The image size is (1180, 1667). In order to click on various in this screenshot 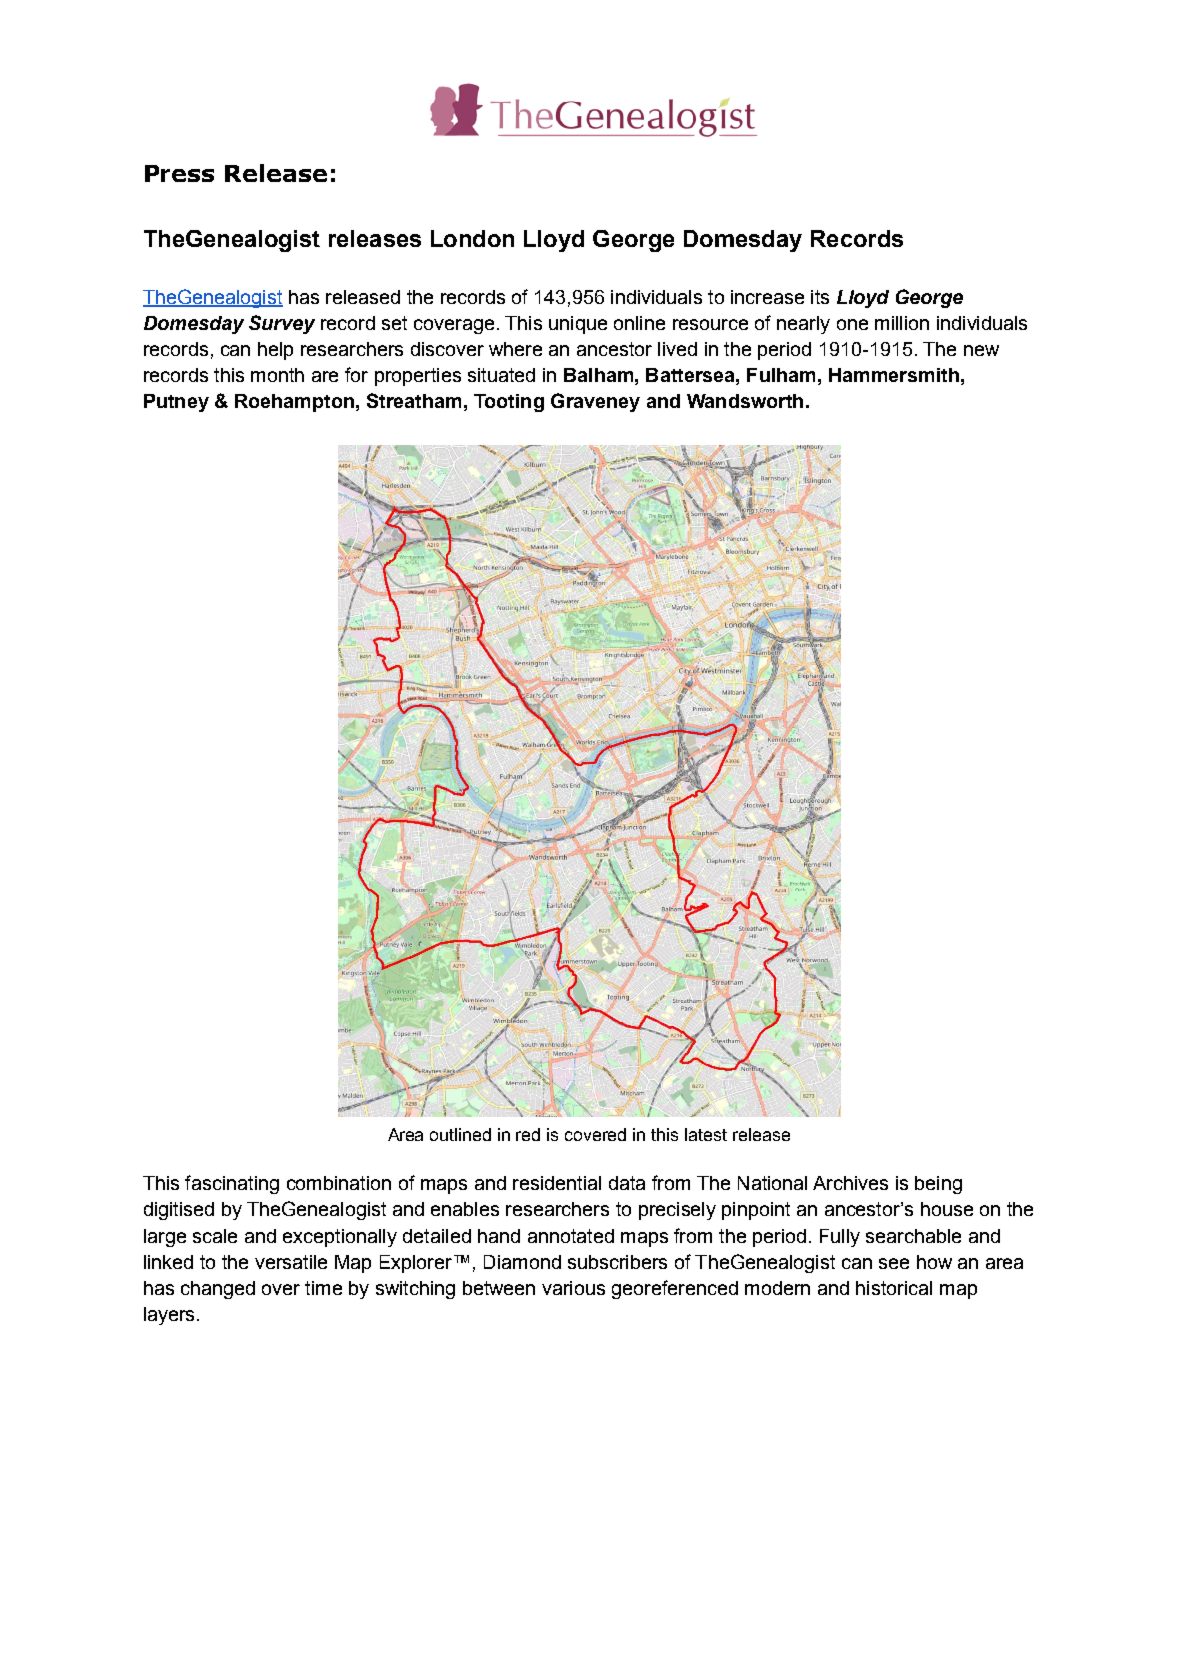, I will do `click(573, 1288)`.
